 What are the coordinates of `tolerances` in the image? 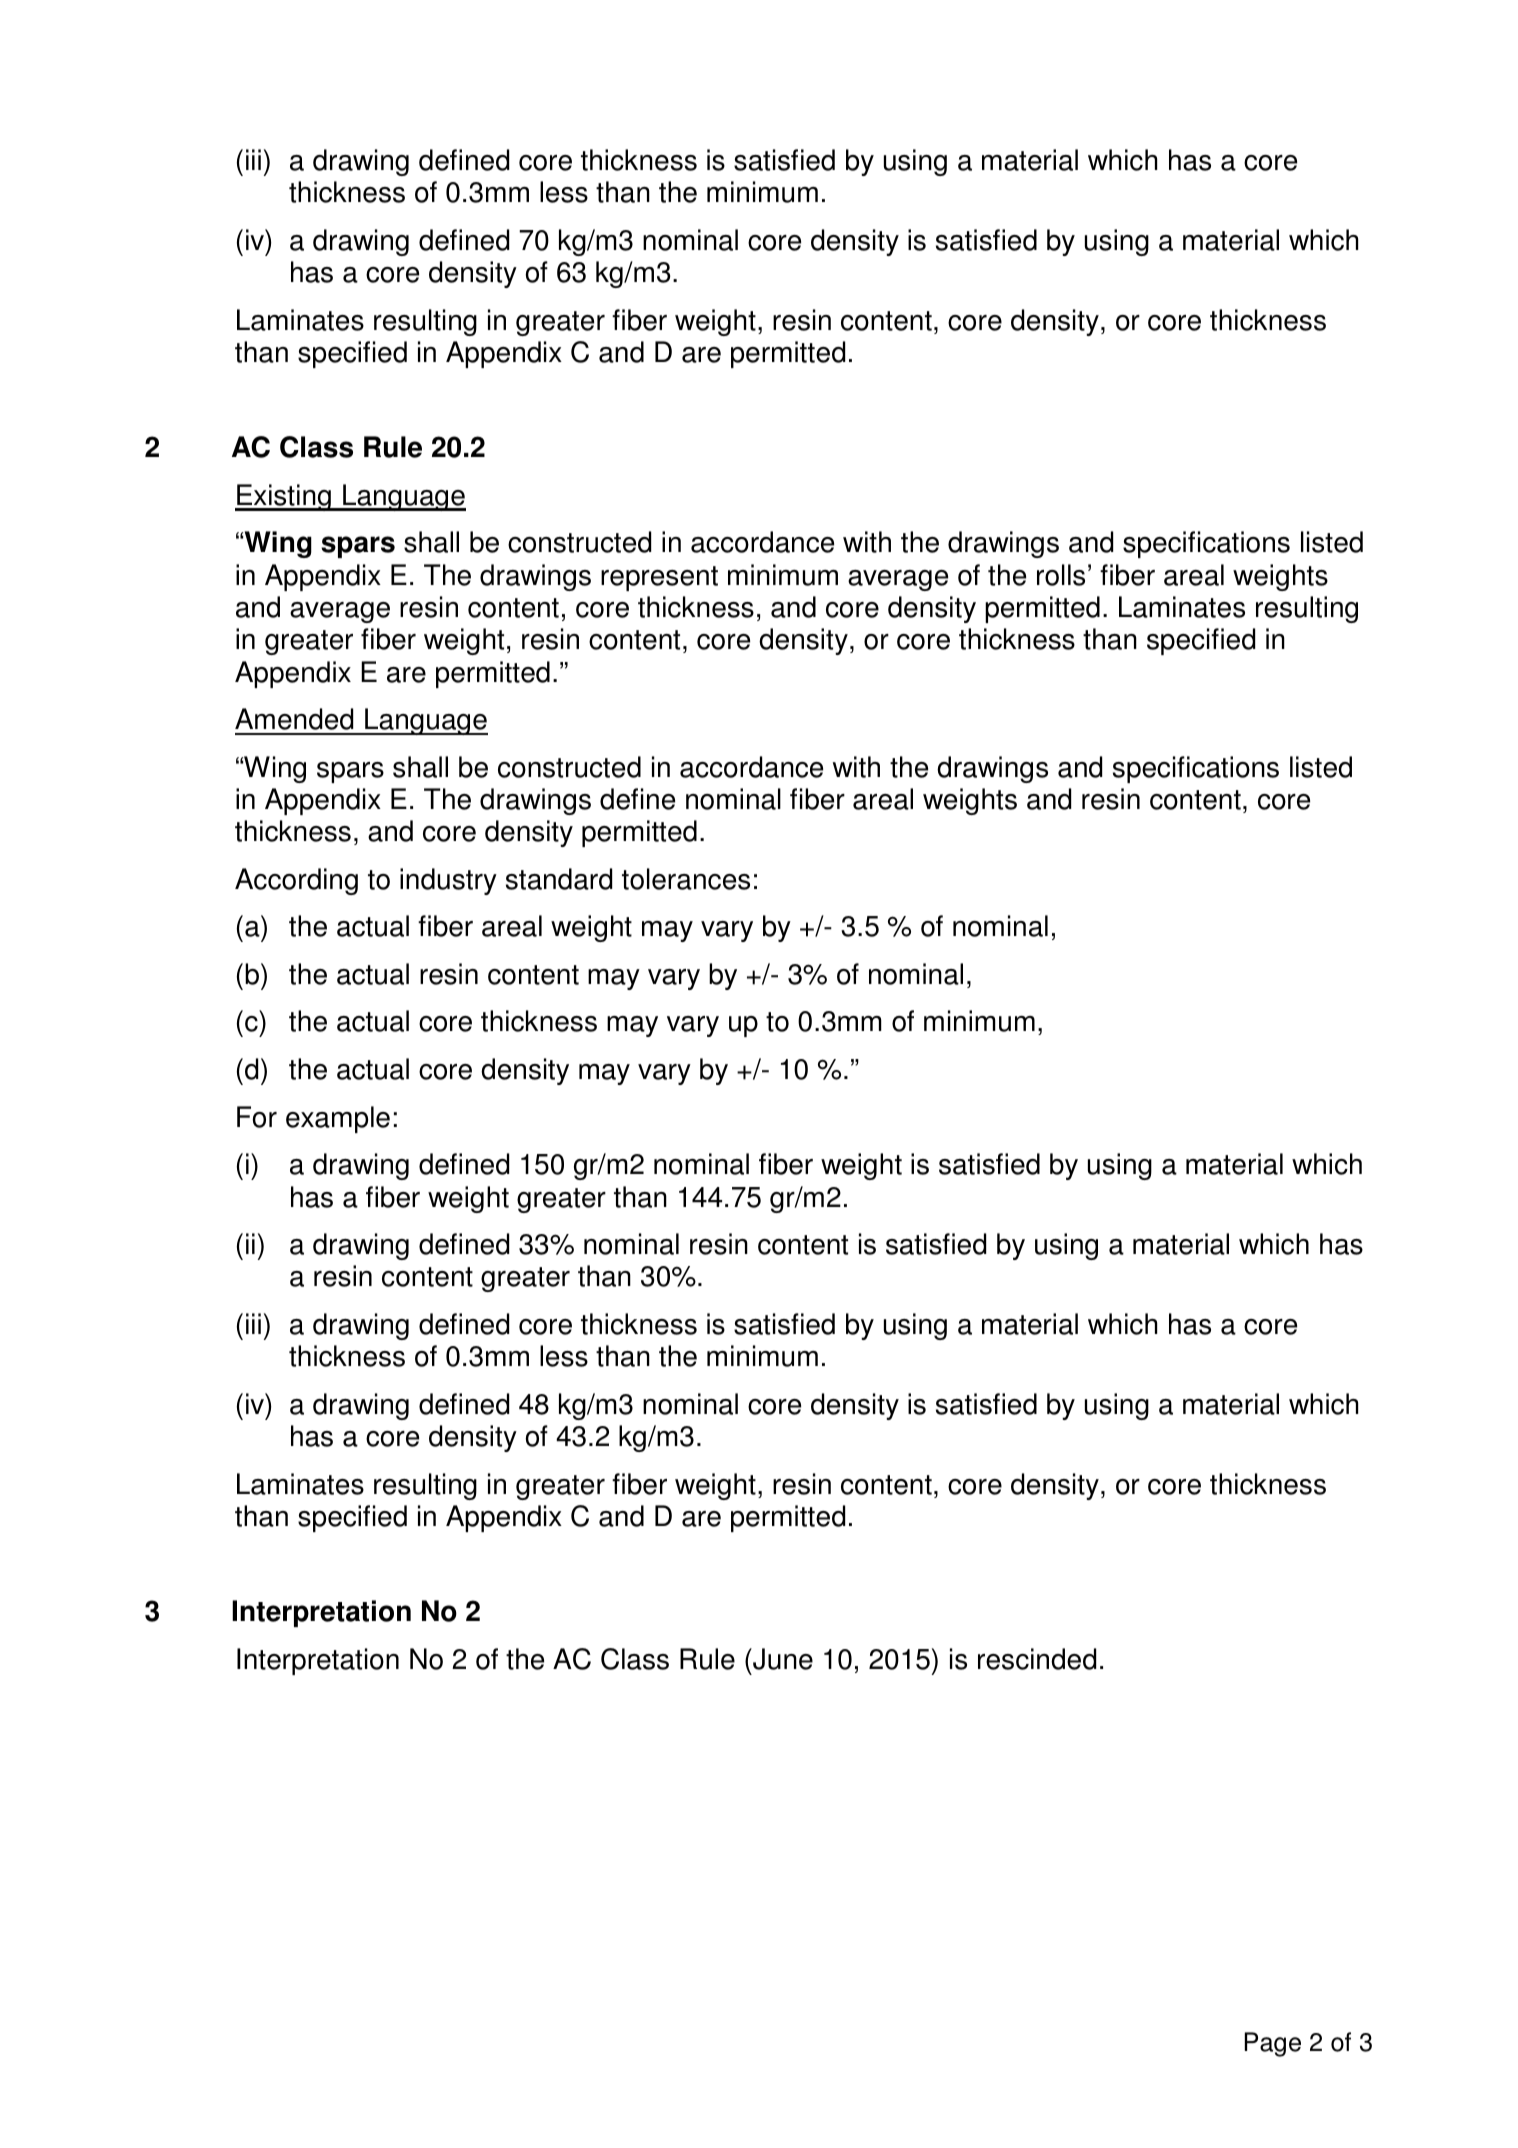 It's located at (686, 879).
